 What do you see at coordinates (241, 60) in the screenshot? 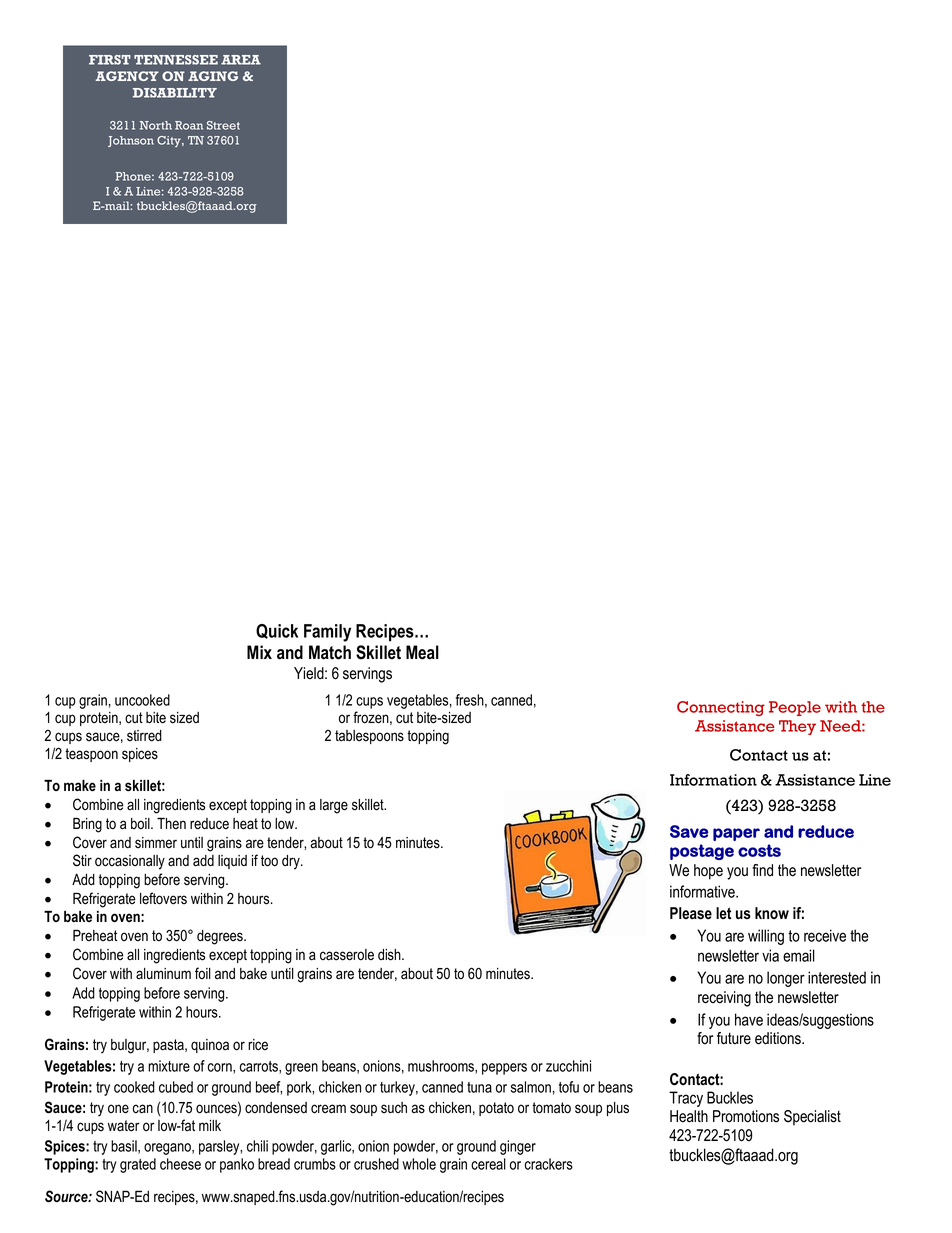
I see `AREA` at bounding box center [241, 60].
